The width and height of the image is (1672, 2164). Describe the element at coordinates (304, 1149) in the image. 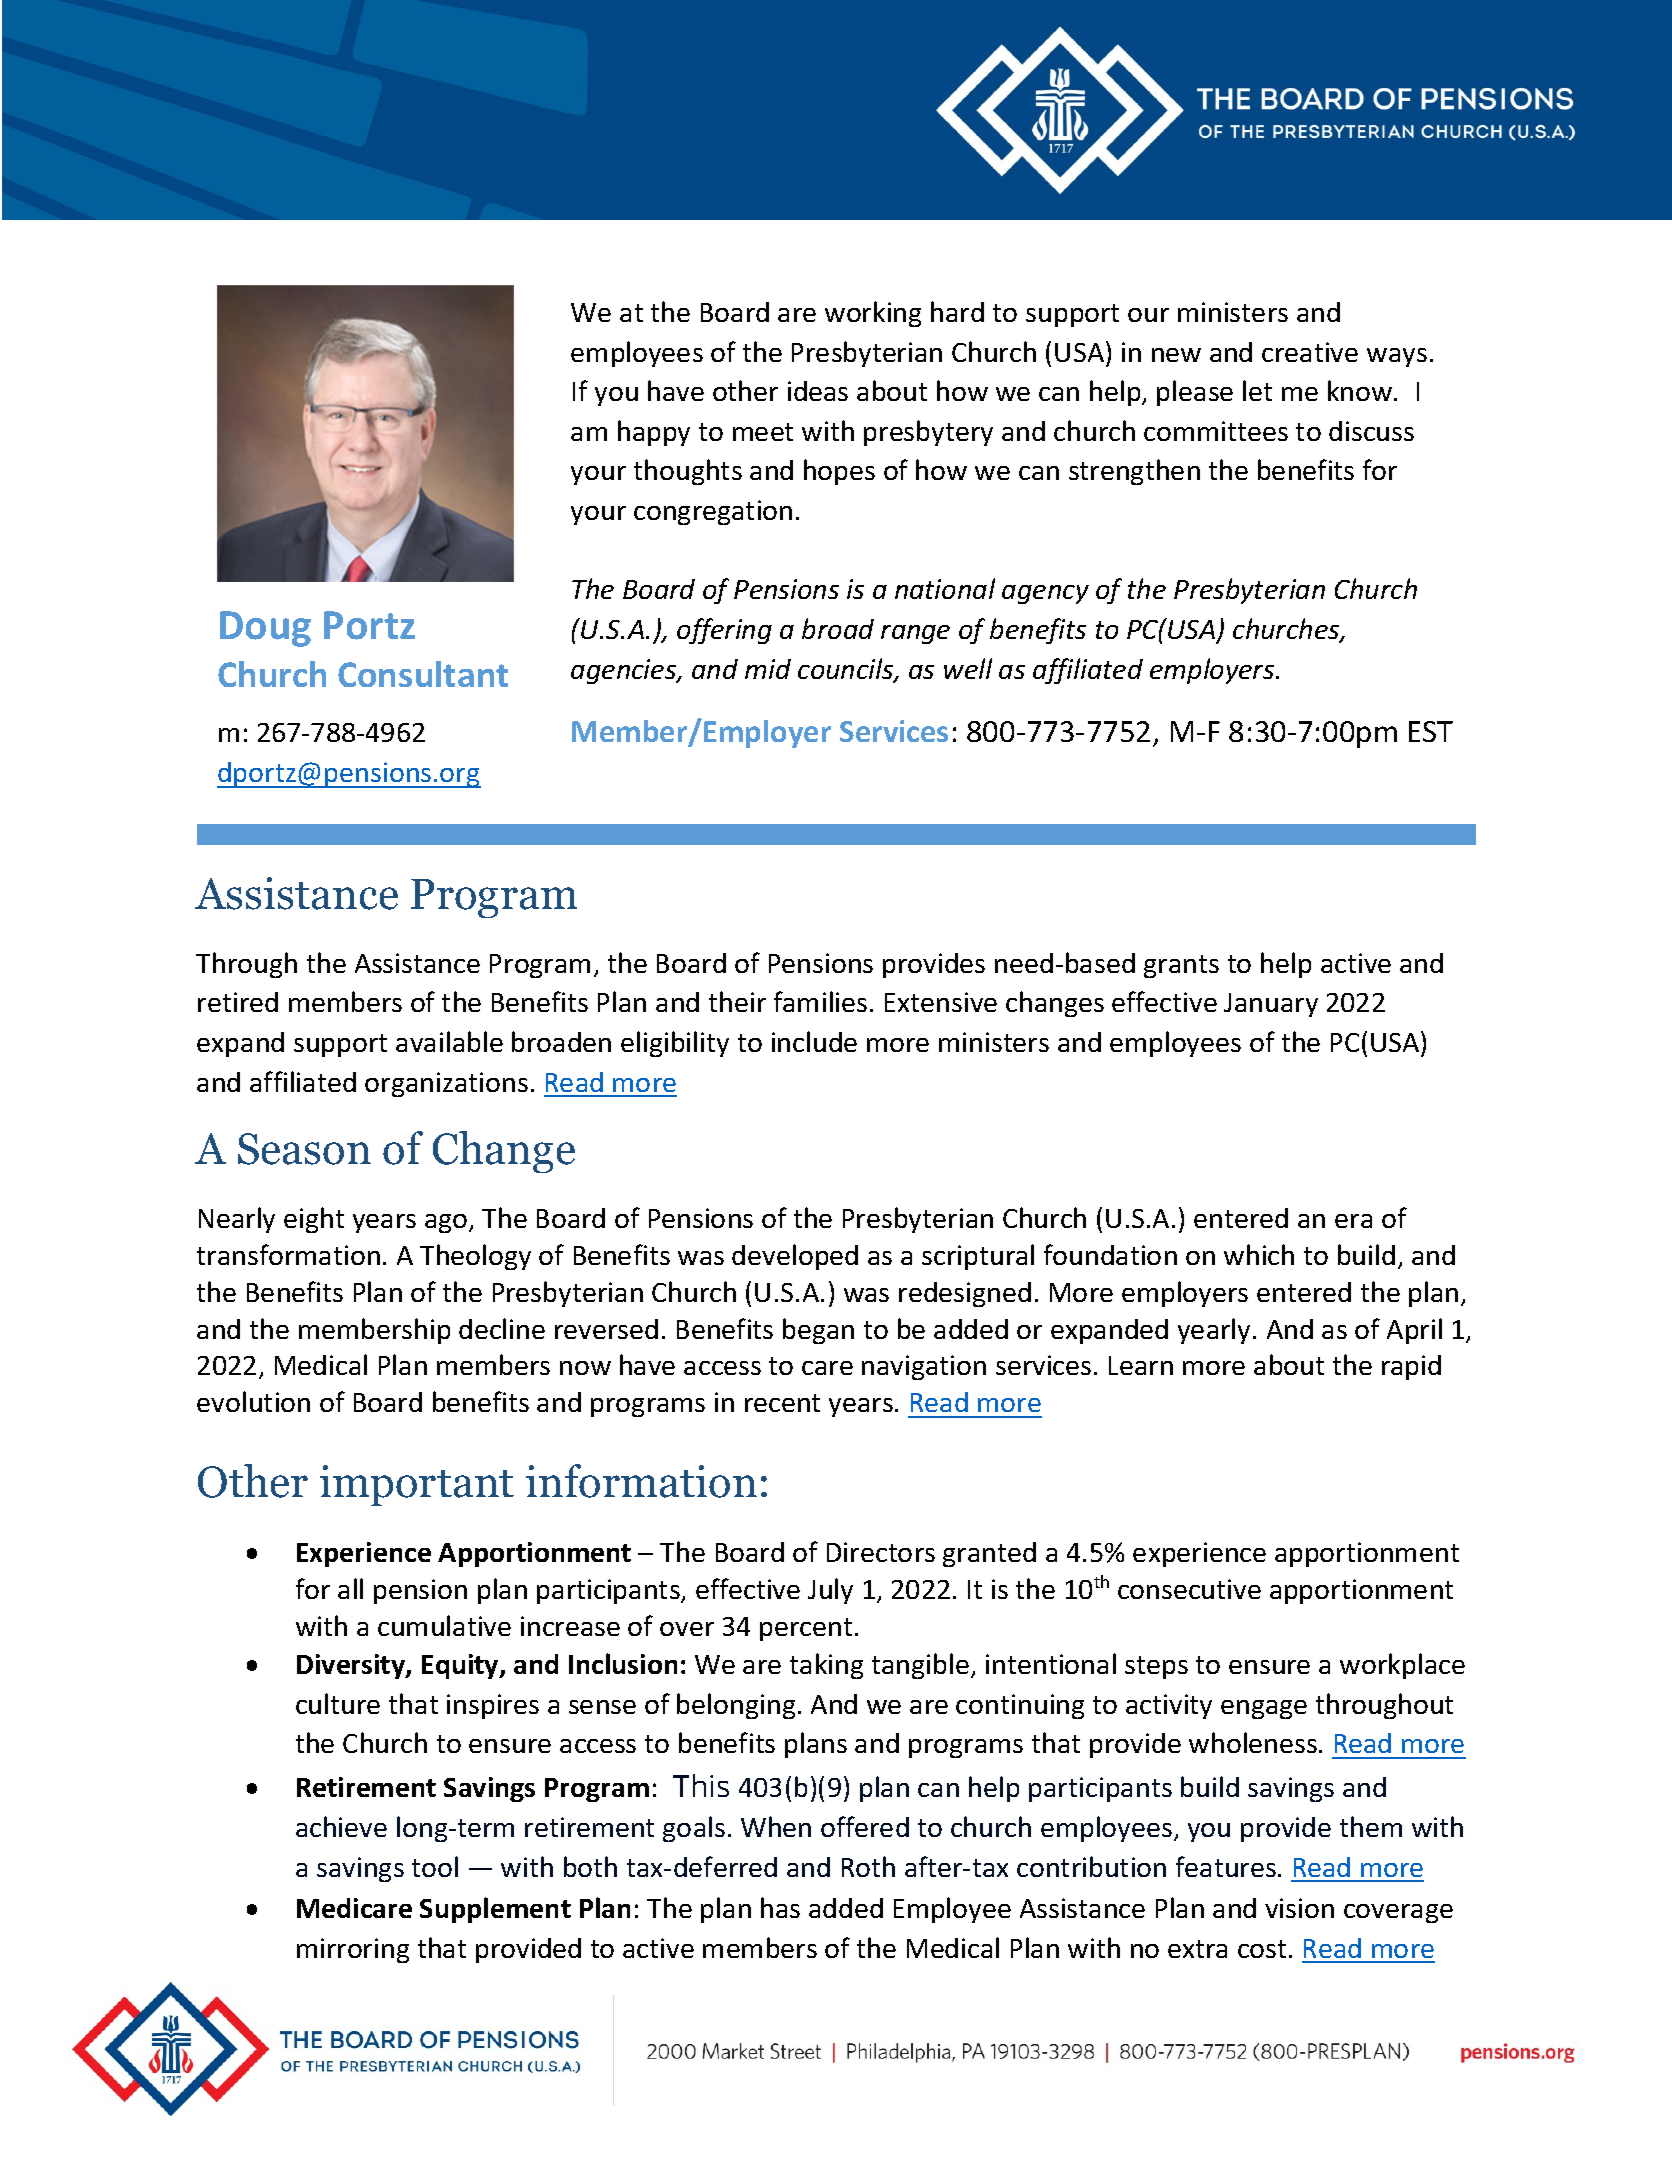

I see `Season` at that location.
